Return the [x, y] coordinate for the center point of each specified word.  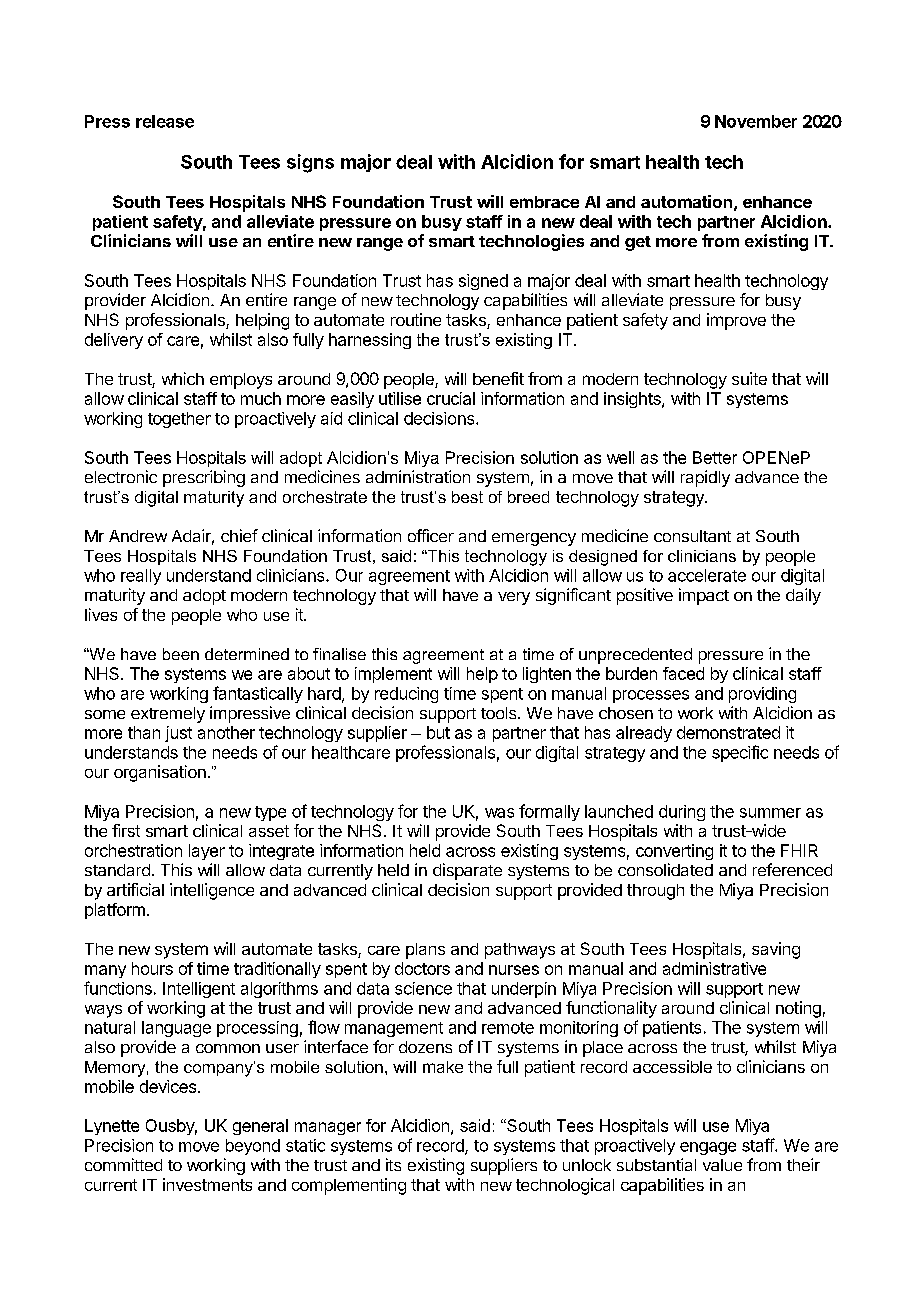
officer [431, 535]
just [178, 734]
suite [749, 378]
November [756, 121]
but [438, 732]
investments [207, 1184]
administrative [714, 968]
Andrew [138, 536]
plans [425, 951]
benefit [498, 378]
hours [152, 968]
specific [740, 753]
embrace [544, 202]
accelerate [707, 575]
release [165, 121]
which [183, 378]
